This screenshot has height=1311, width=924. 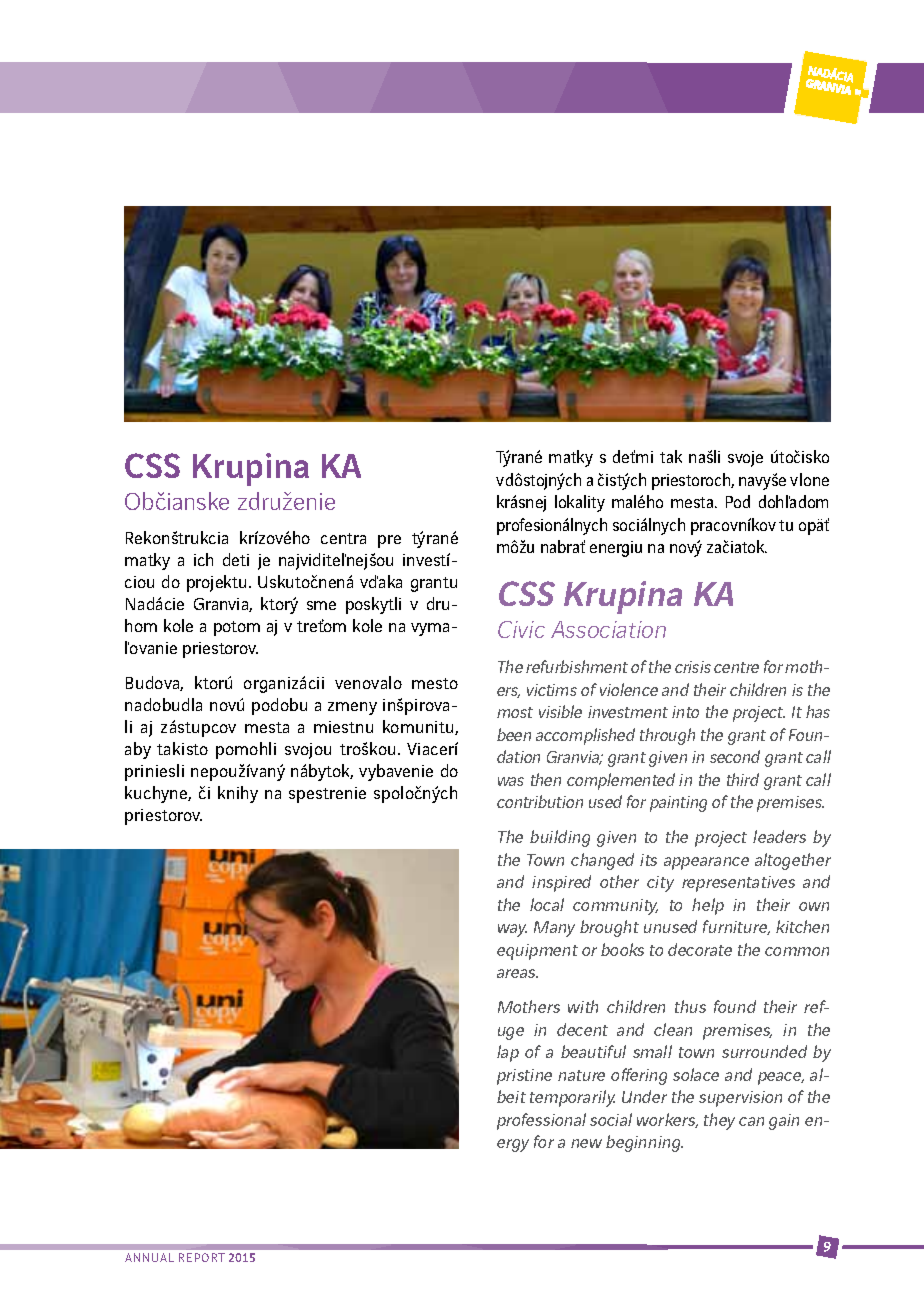 What do you see at coordinates (814, 479) in the screenshot?
I see `lone` at bounding box center [814, 479].
